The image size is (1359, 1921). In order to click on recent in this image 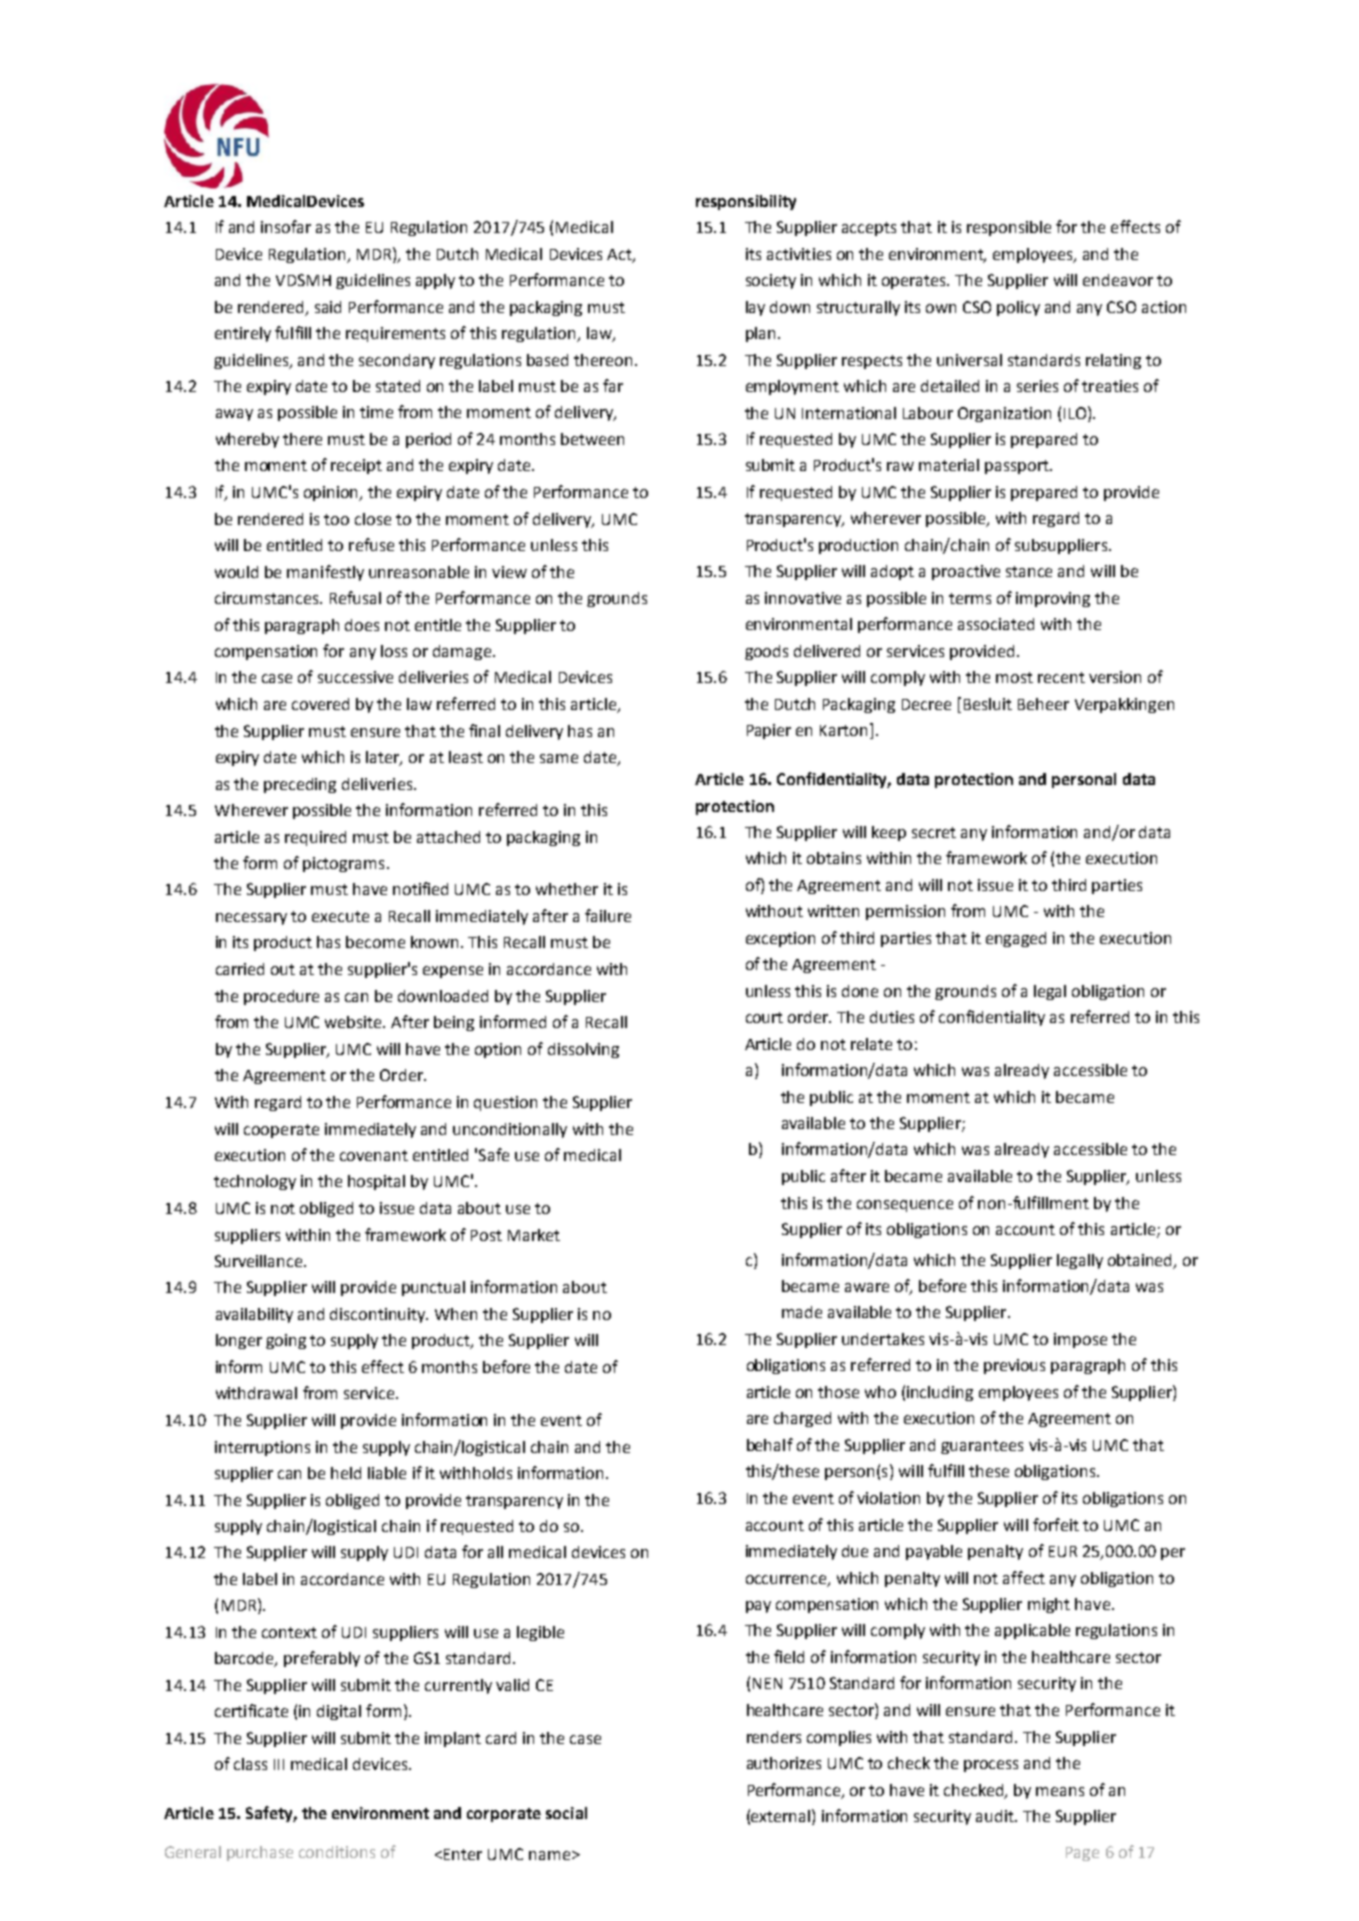, I will do `click(1061, 677)`.
